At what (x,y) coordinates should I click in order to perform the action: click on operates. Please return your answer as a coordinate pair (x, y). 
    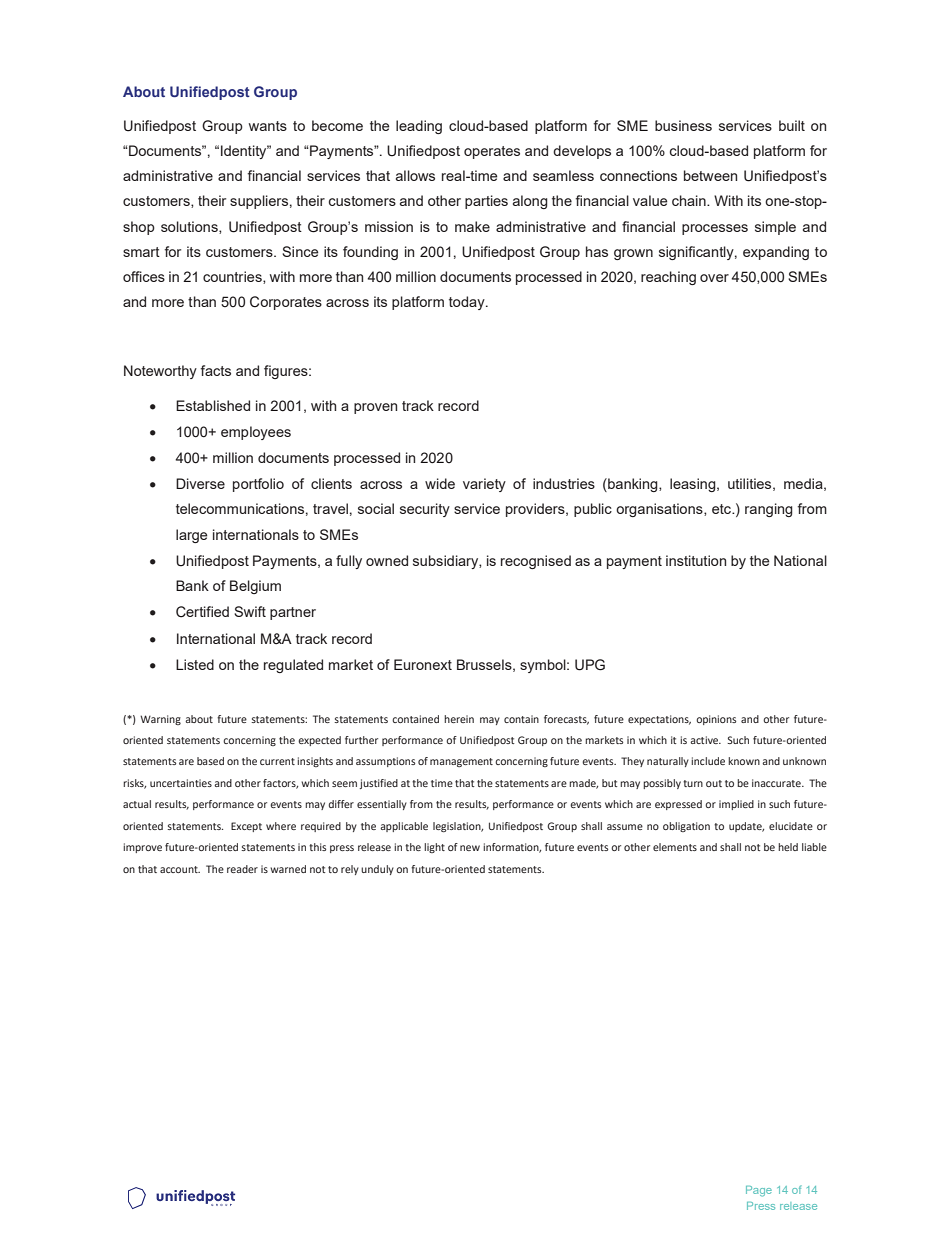
    Looking at the image, I should click on (492, 152).
